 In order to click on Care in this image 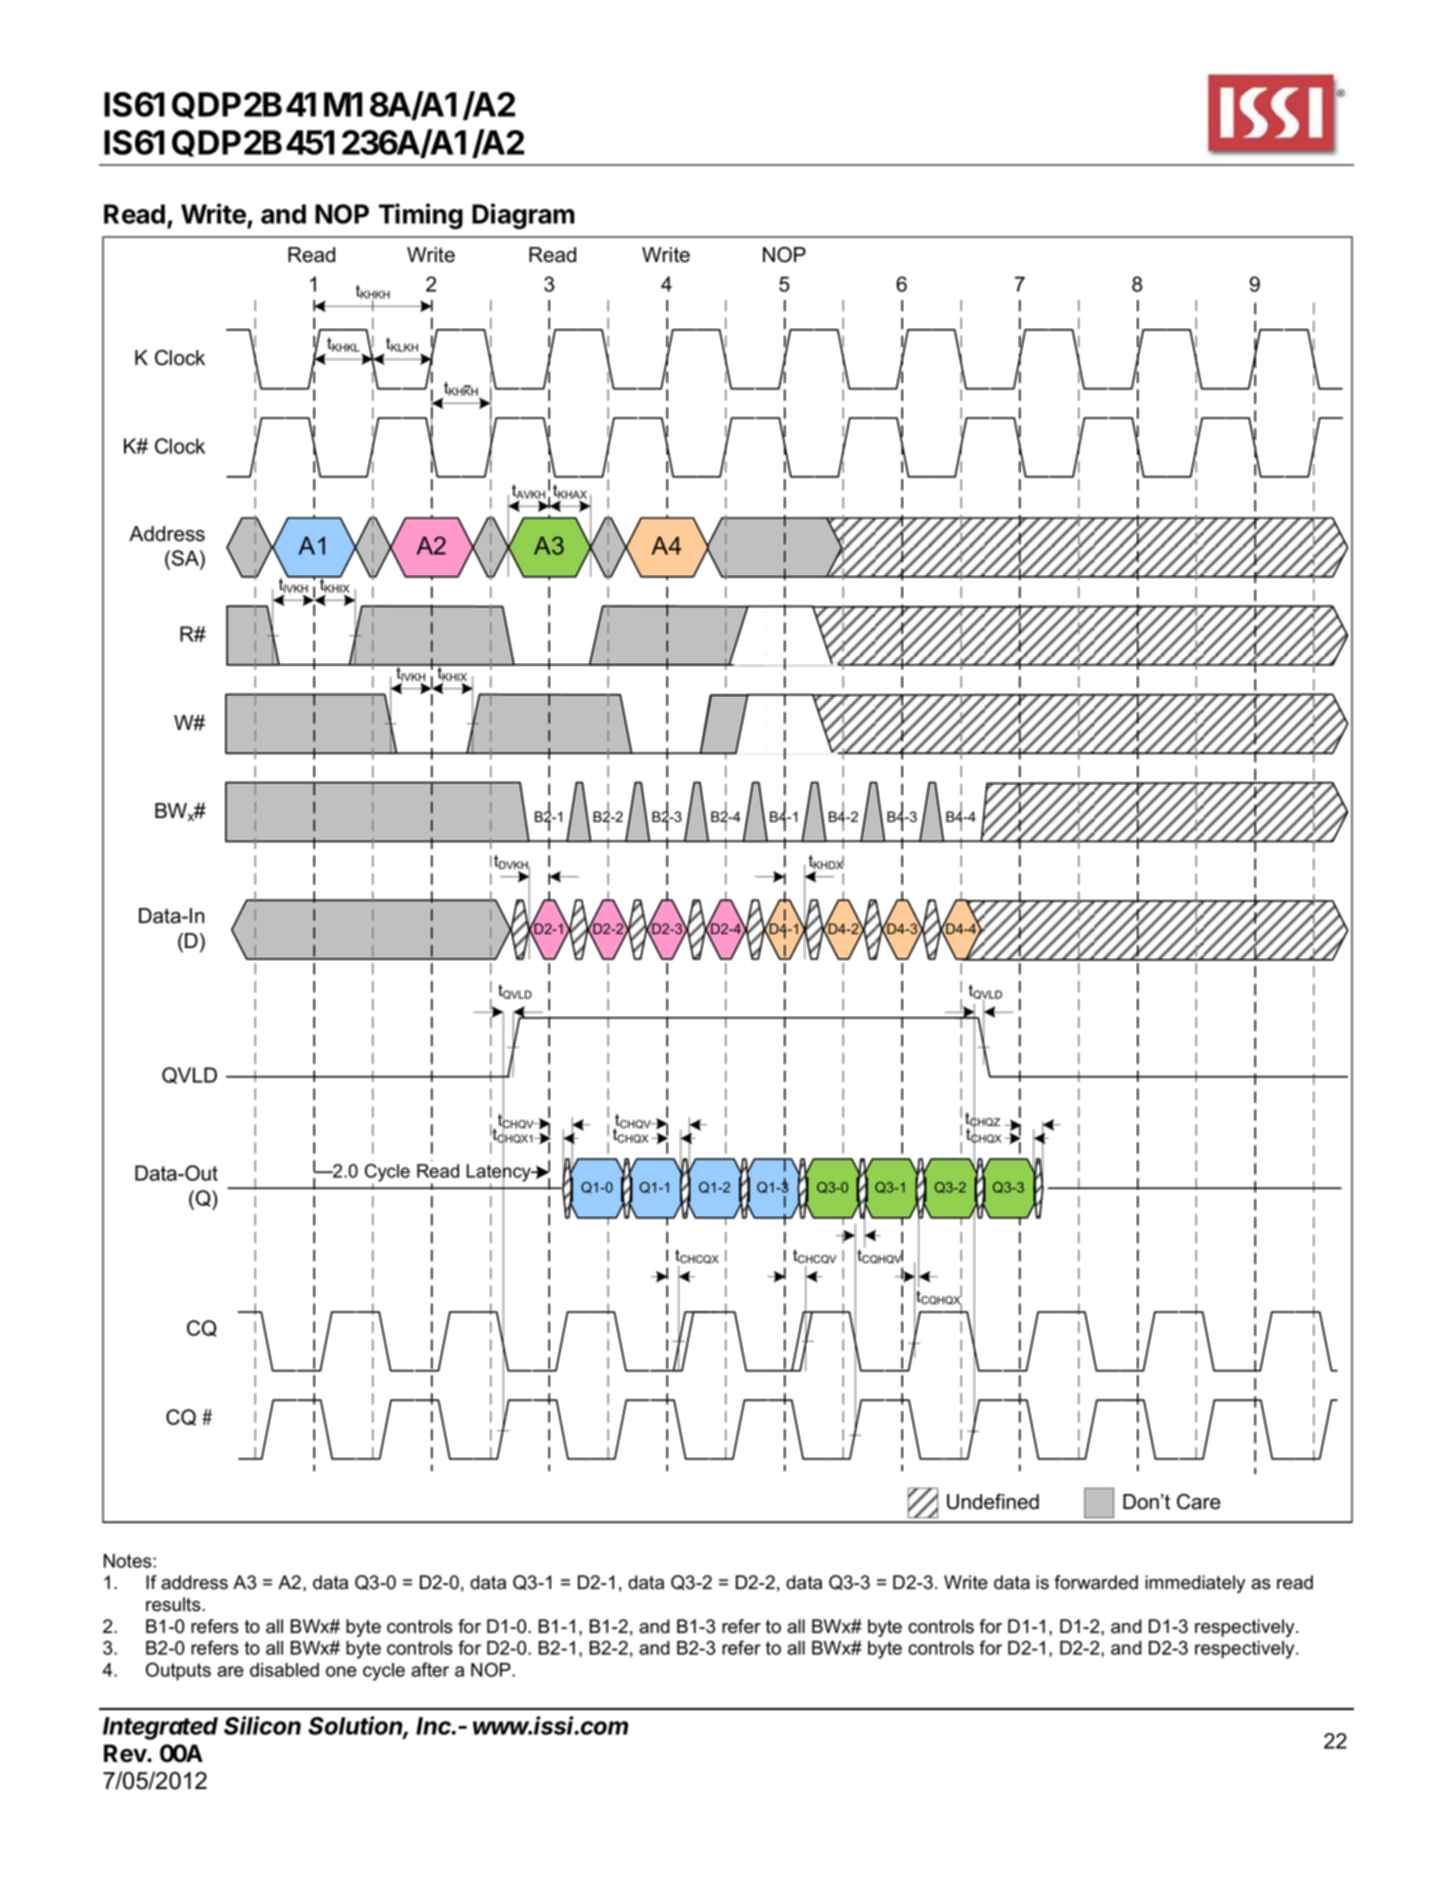, I will do `click(1199, 1502)`.
